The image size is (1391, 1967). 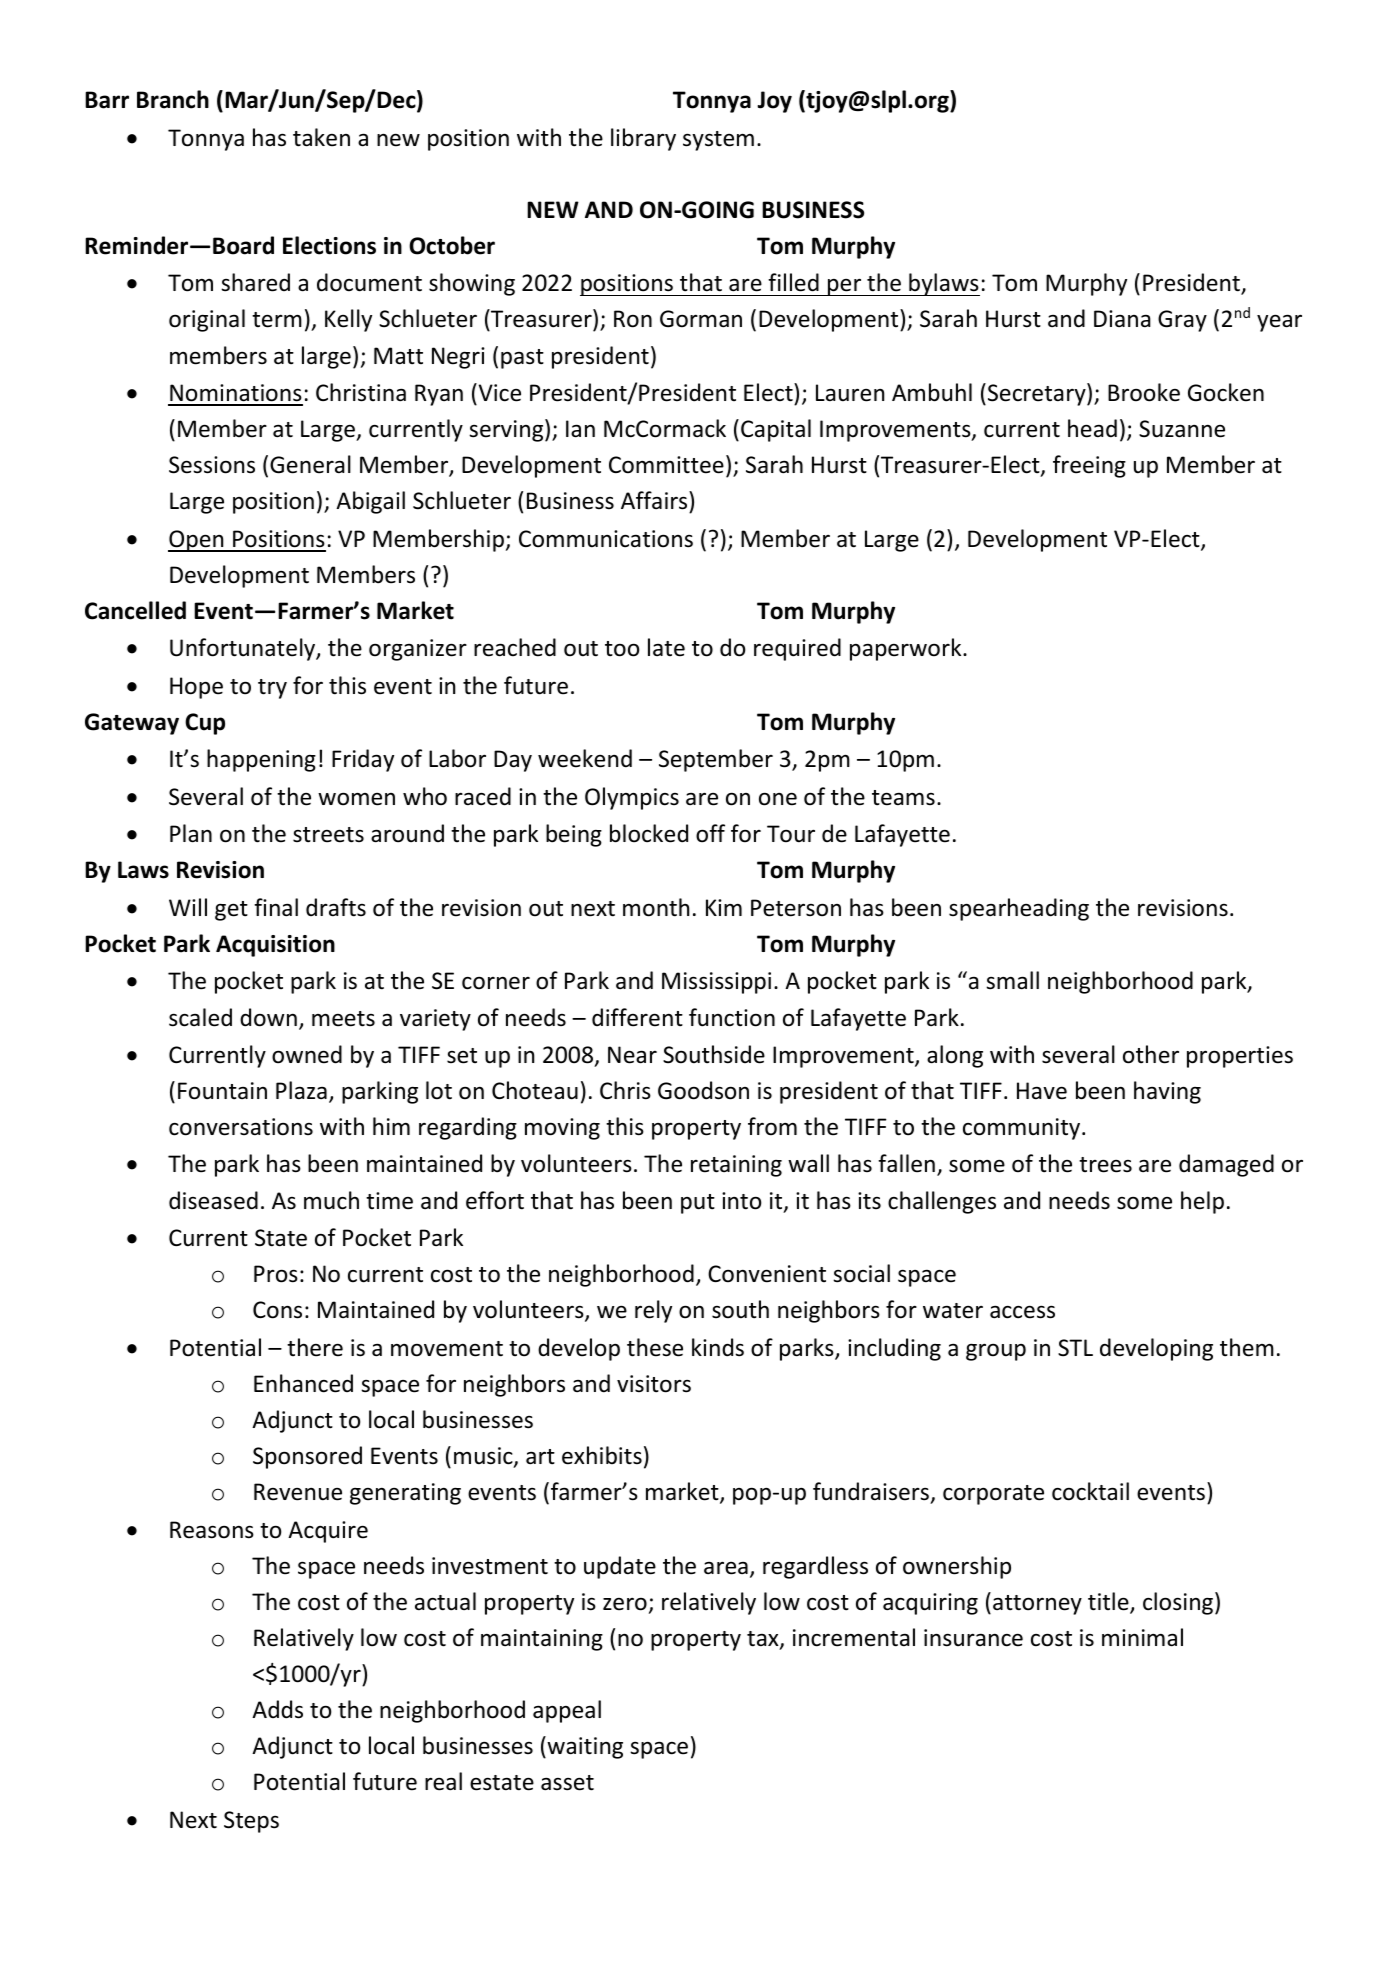 What do you see at coordinates (716, 983) in the screenshot?
I see `Mississippi` at bounding box center [716, 983].
